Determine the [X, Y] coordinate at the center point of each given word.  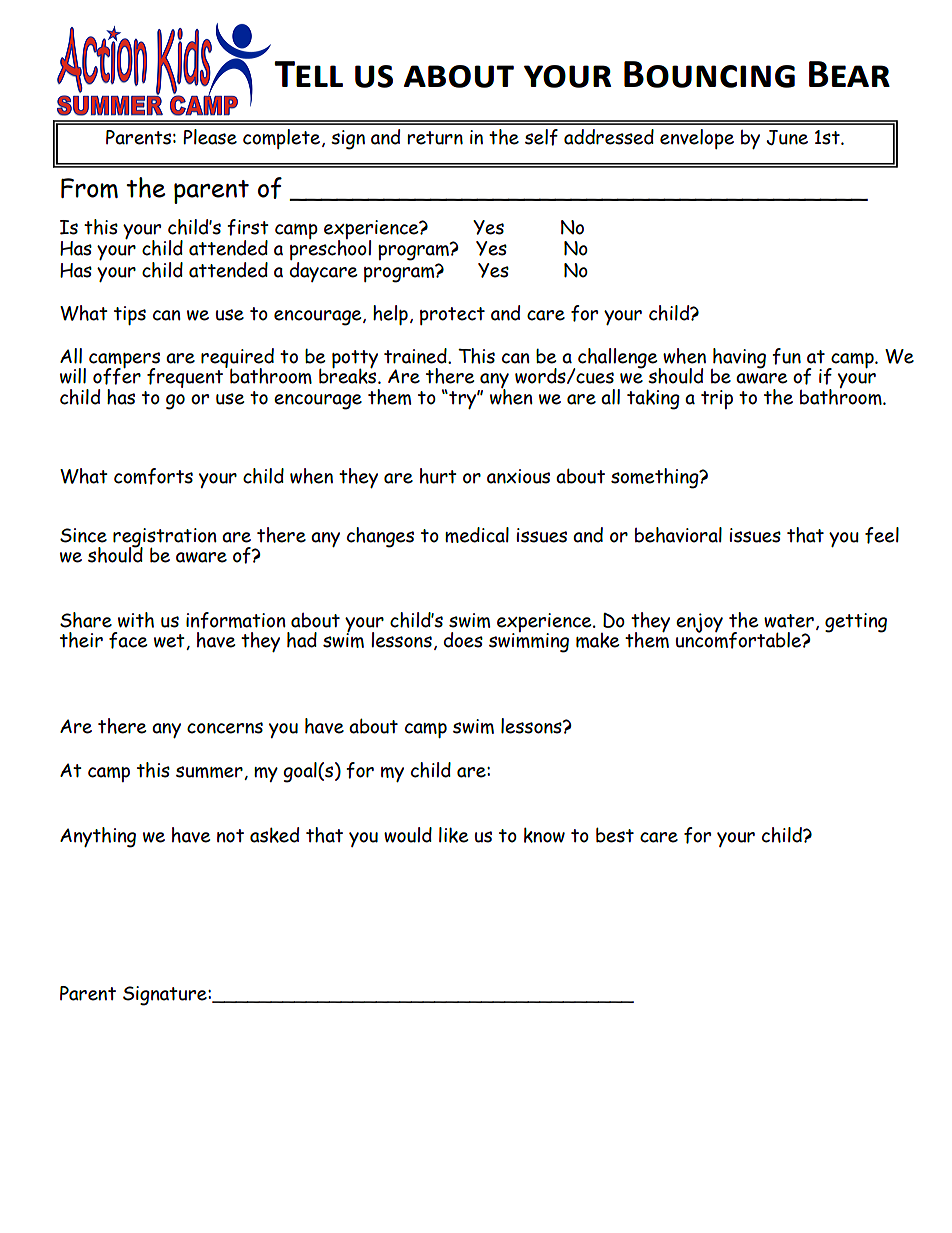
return [435, 138]
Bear [849, 74]
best [615, 835]
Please [210, 137]
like [453, 835]
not [230, 836]
